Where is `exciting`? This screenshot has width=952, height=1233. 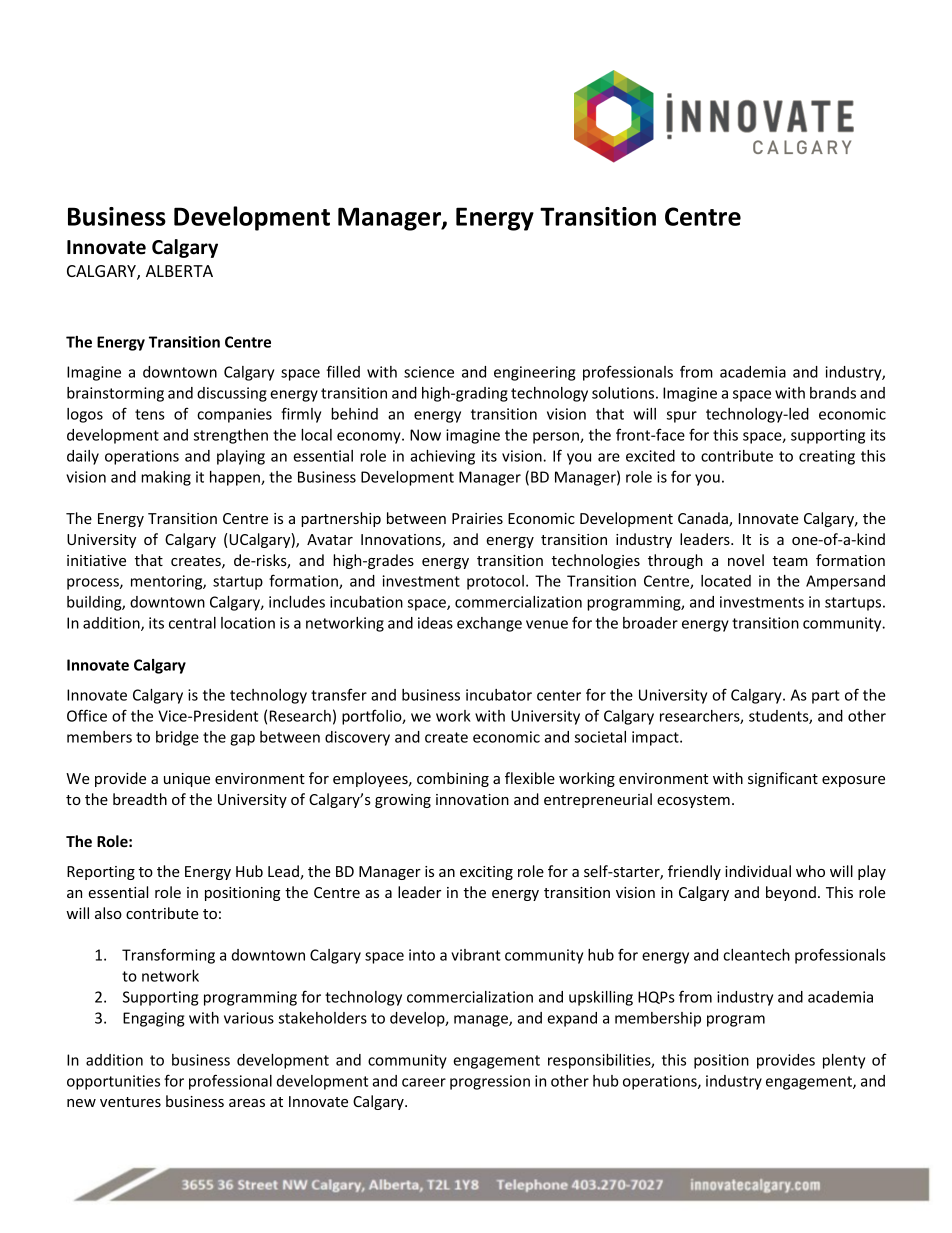
exciting is located at coordinates (486, 873).
